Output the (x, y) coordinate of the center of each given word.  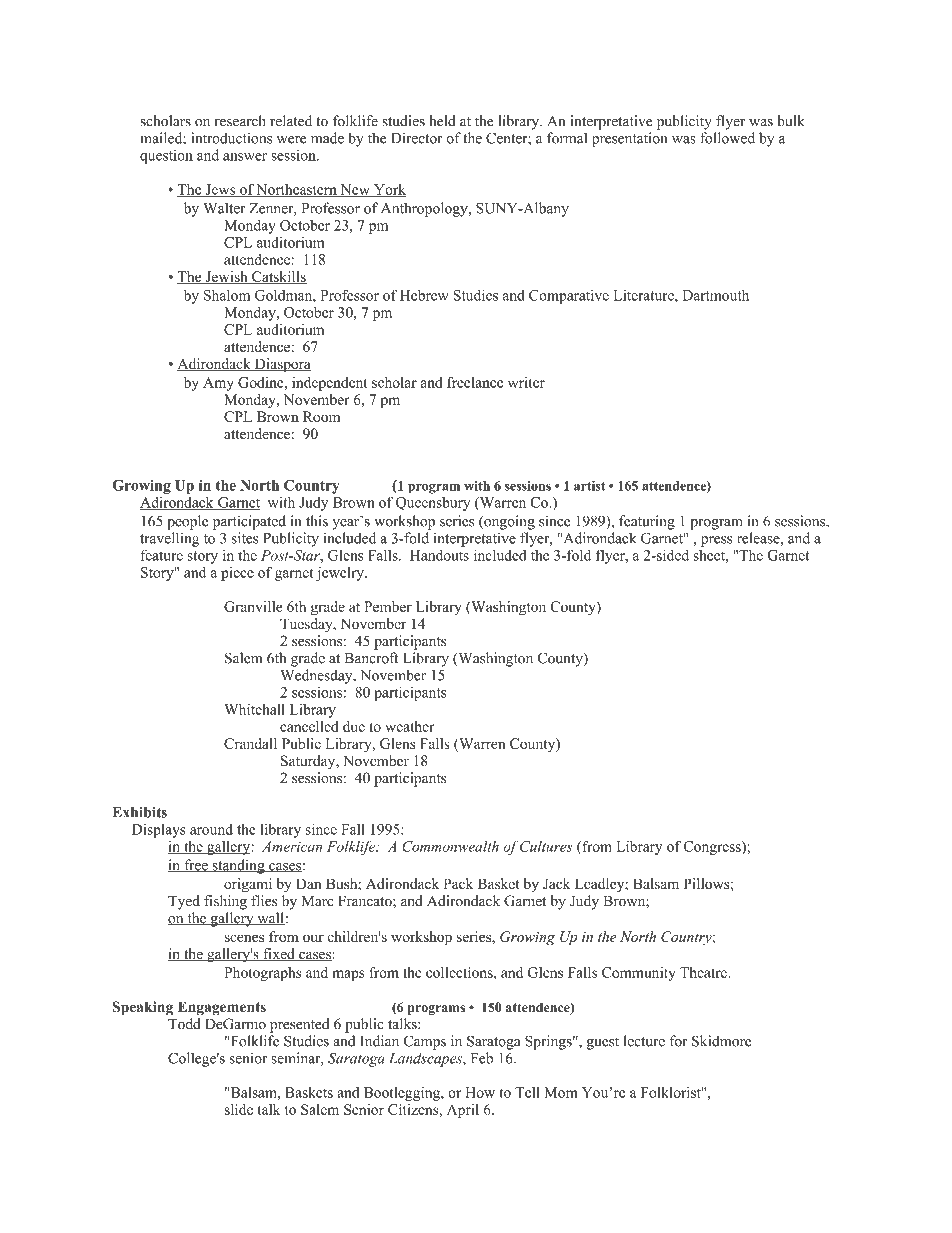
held (442, 121)
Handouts (439, 555)
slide (238, 1109)
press (717, 541)
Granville (253, 606)
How (480, 1092)
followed (727, 138)
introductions (231, 138)
